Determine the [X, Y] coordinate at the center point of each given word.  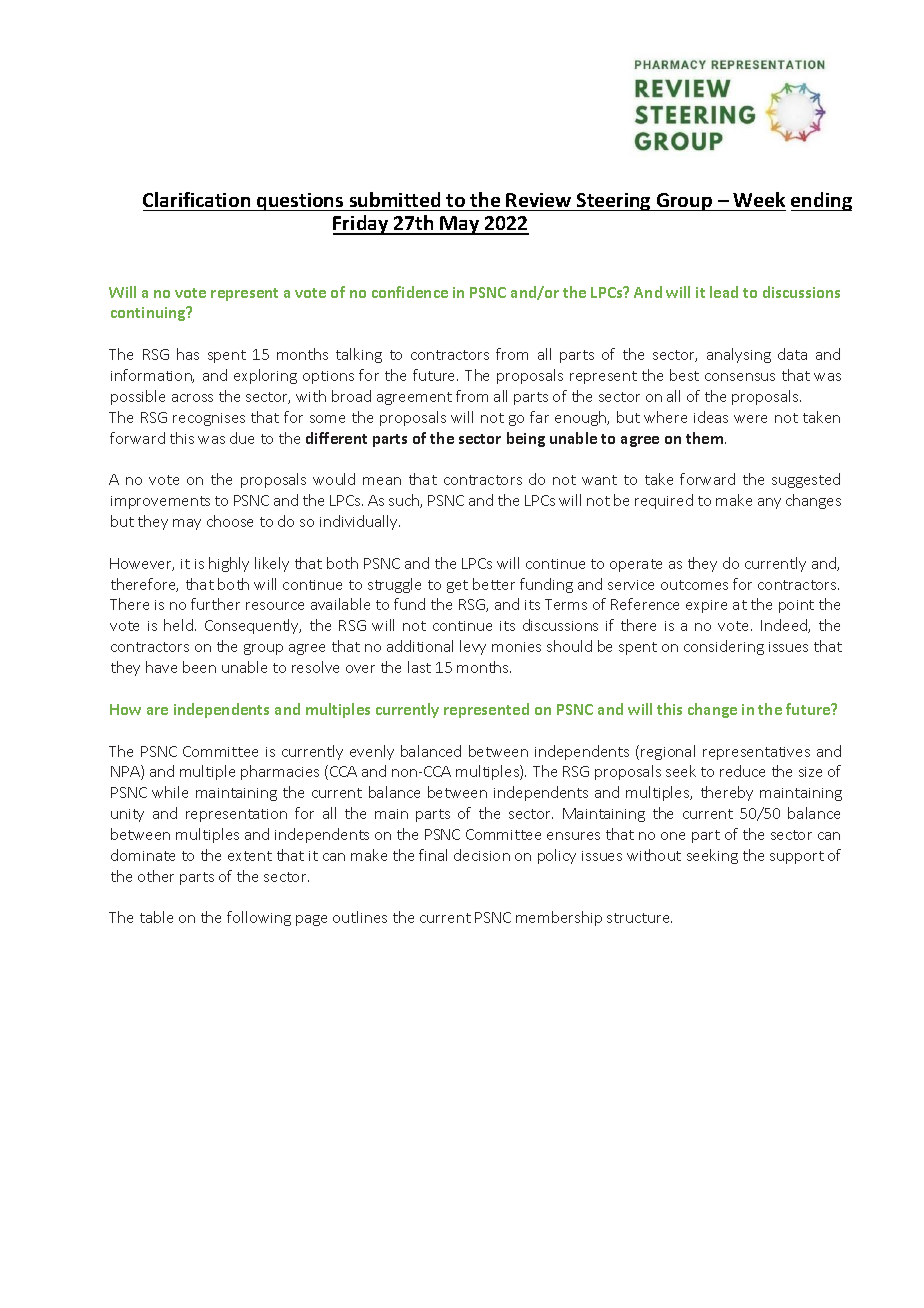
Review [538, 200]
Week [759, 199]
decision [482, 855]
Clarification [196, 199]
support [797, 857]
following [259, 918]
